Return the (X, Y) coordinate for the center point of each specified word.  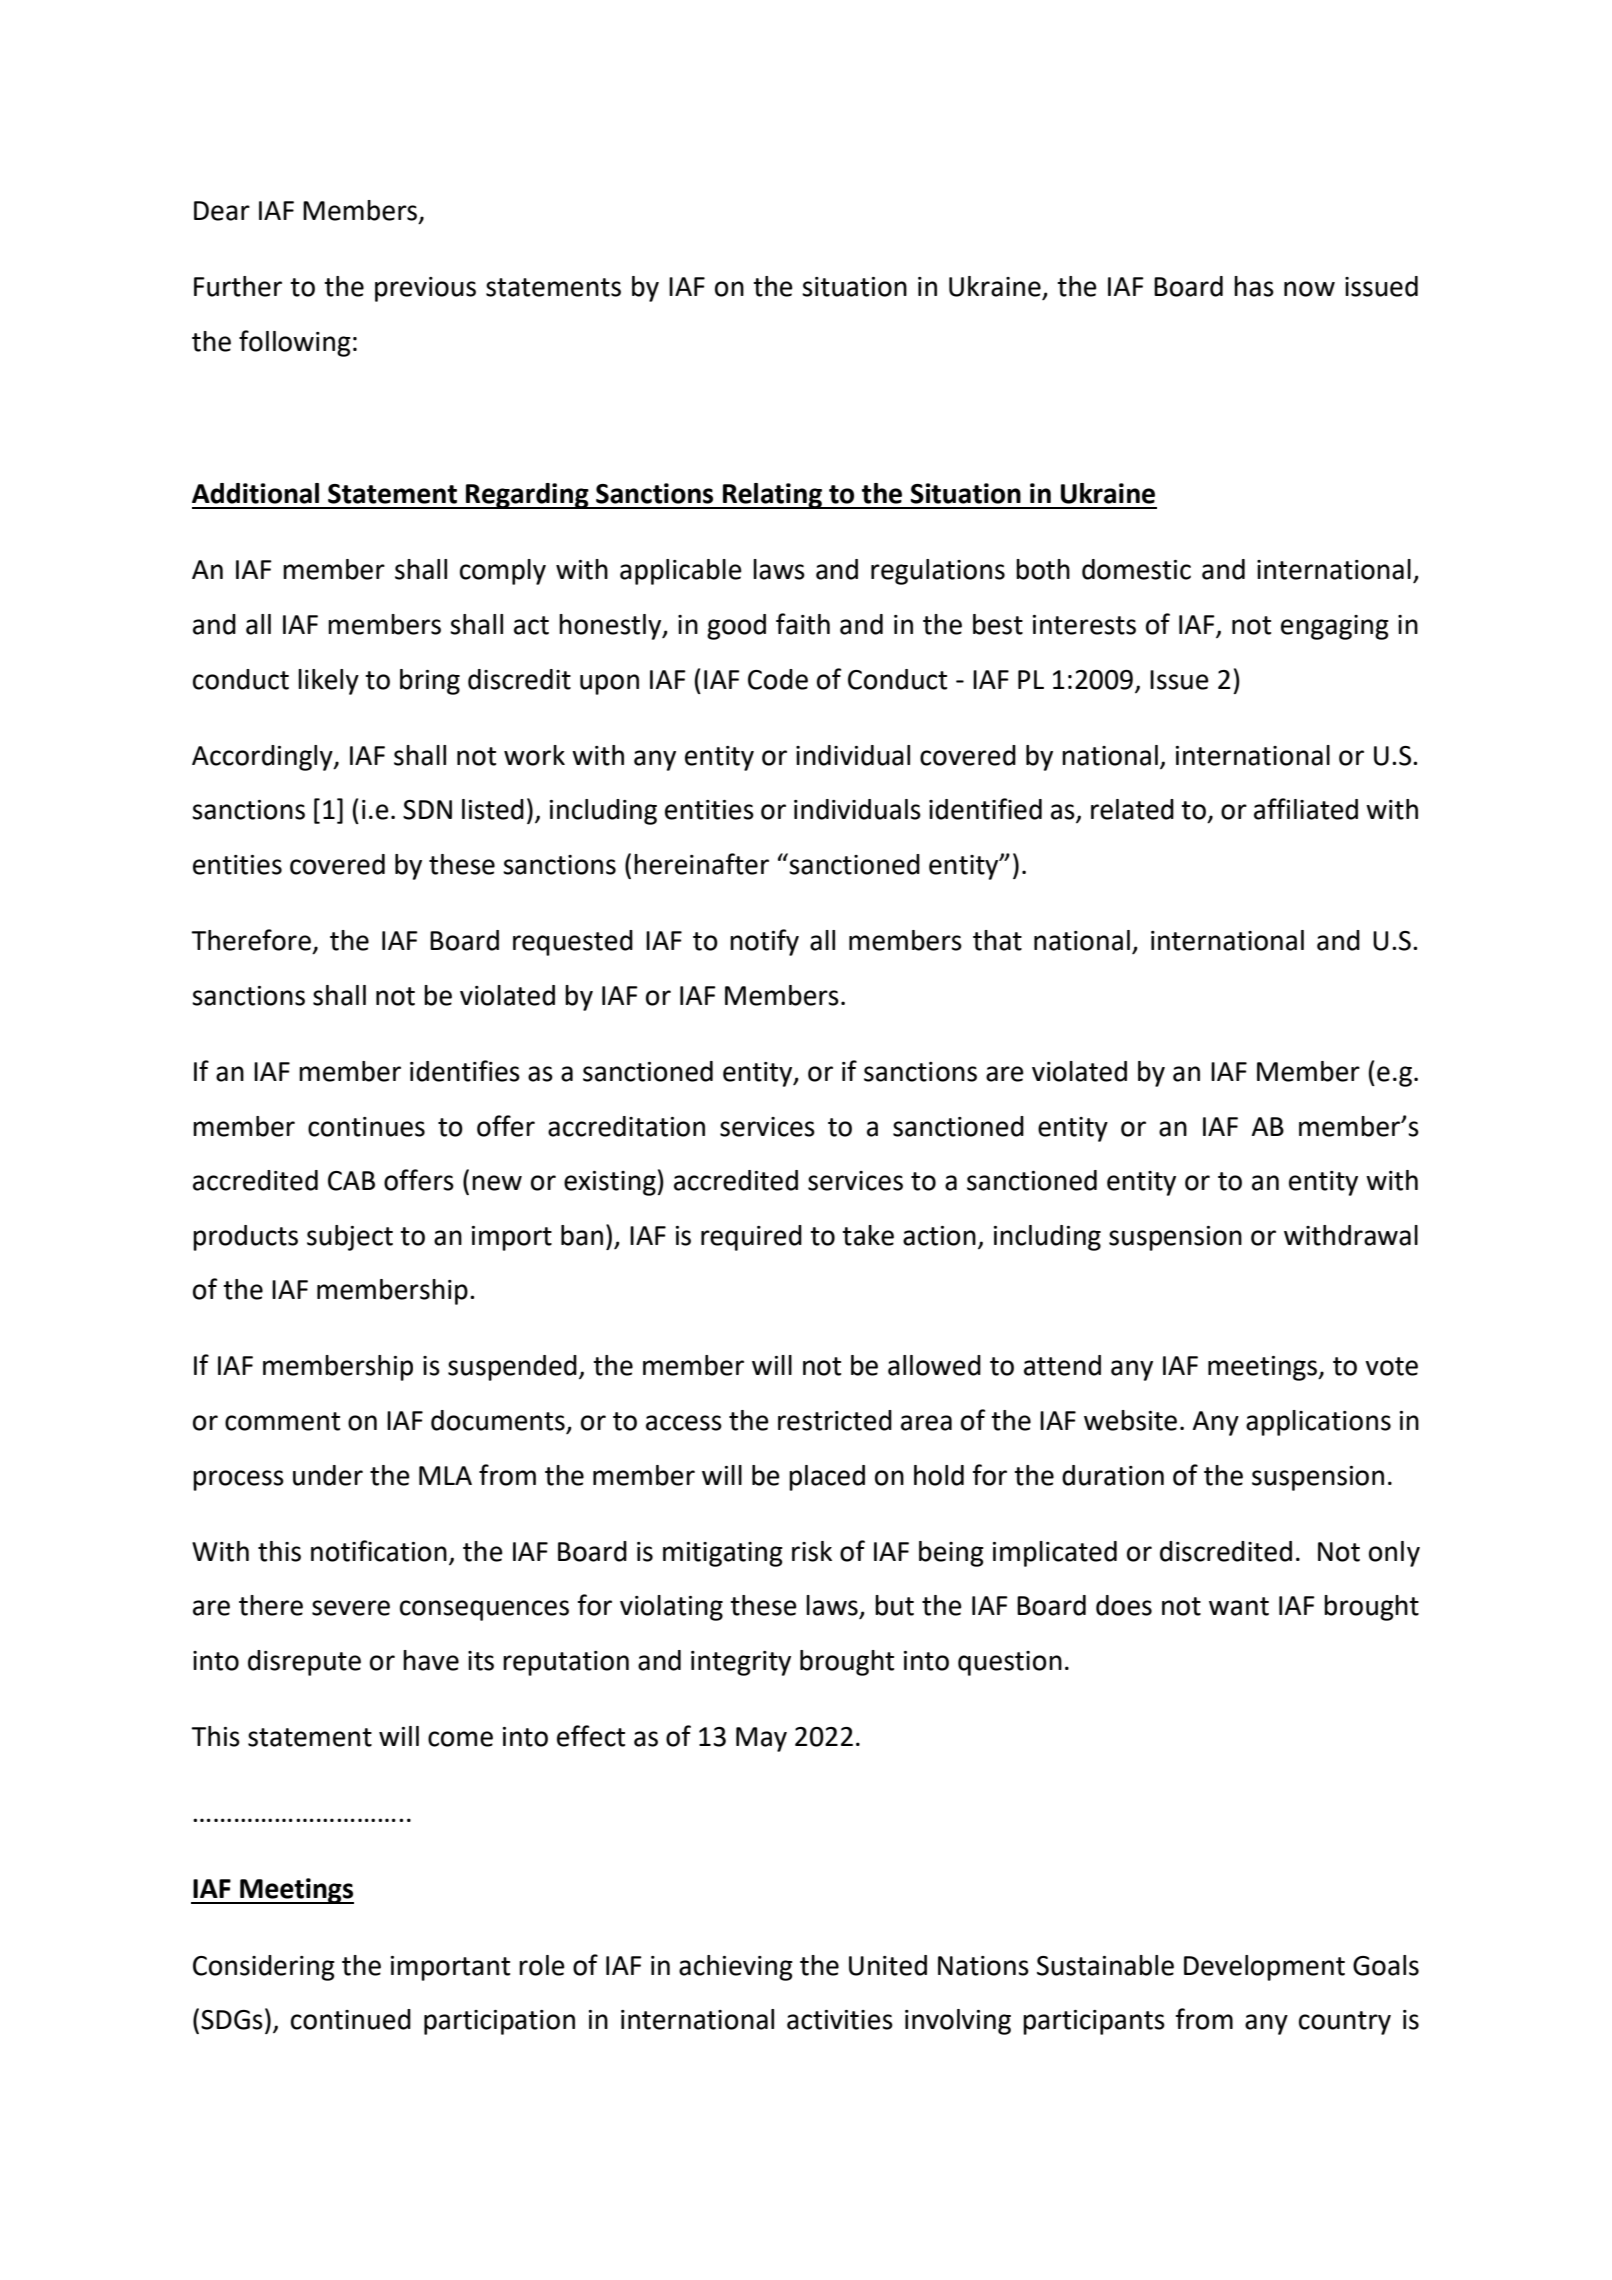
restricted (835, 1420)
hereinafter (701, 864)
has (1254, 286)
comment (282, 1421)
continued (351, 2019)
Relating (772, 496)
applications (1318, 1423)
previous (425, 289)
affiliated (1306, 809)
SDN (427, 810)
